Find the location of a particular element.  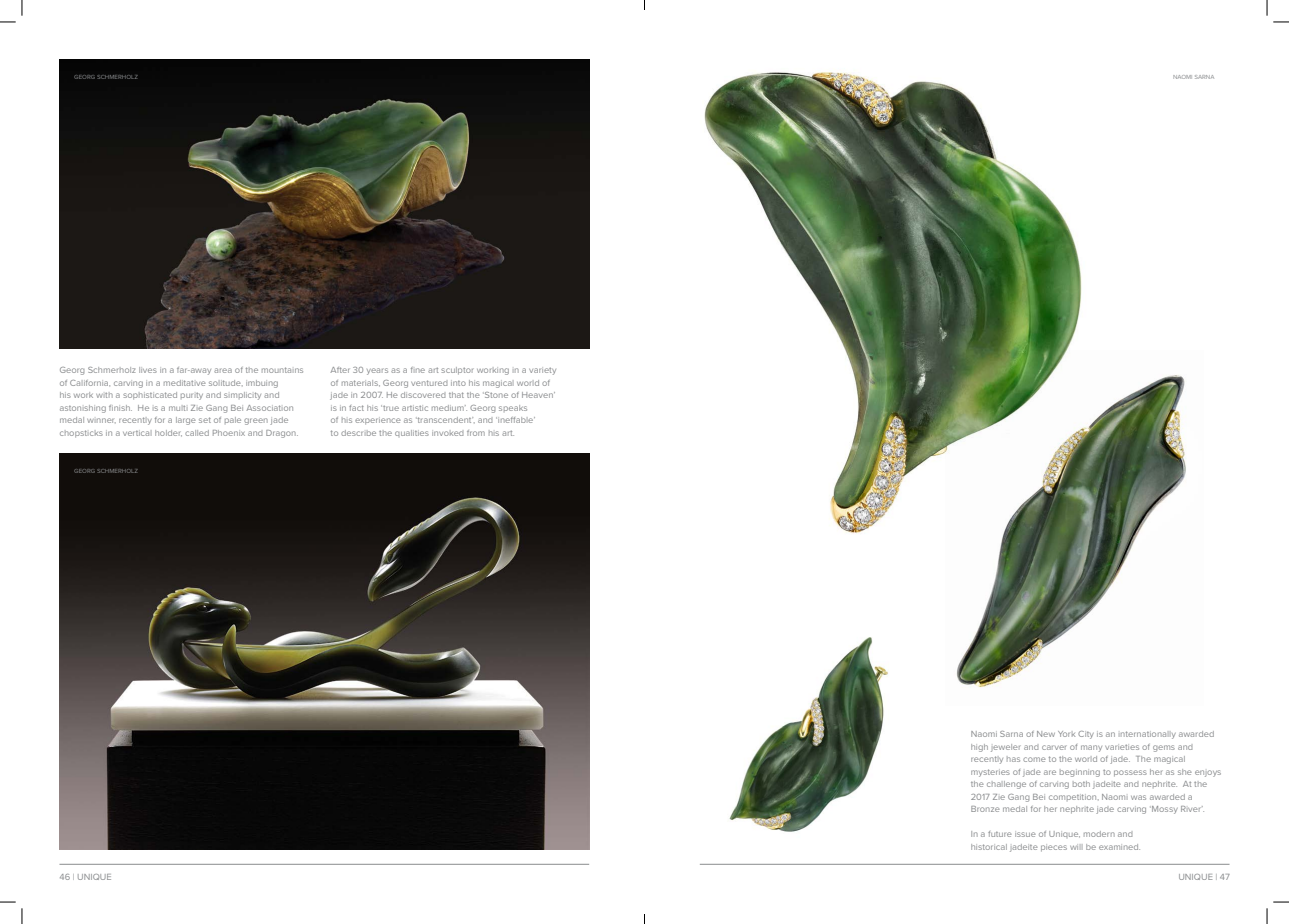

from is located at coordinates (476, 433).
